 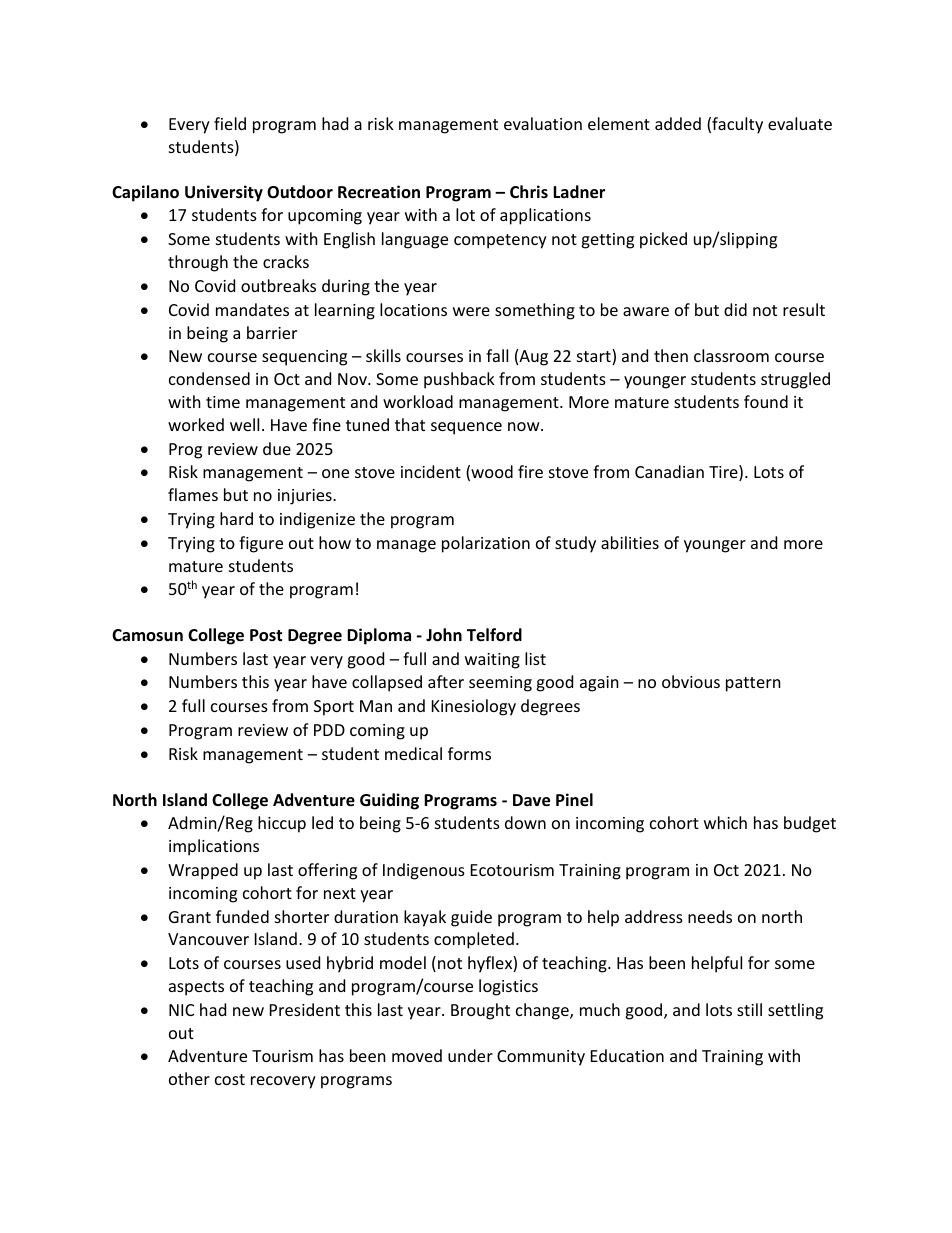 I want to click on still, so click(x=749, y=1009).
